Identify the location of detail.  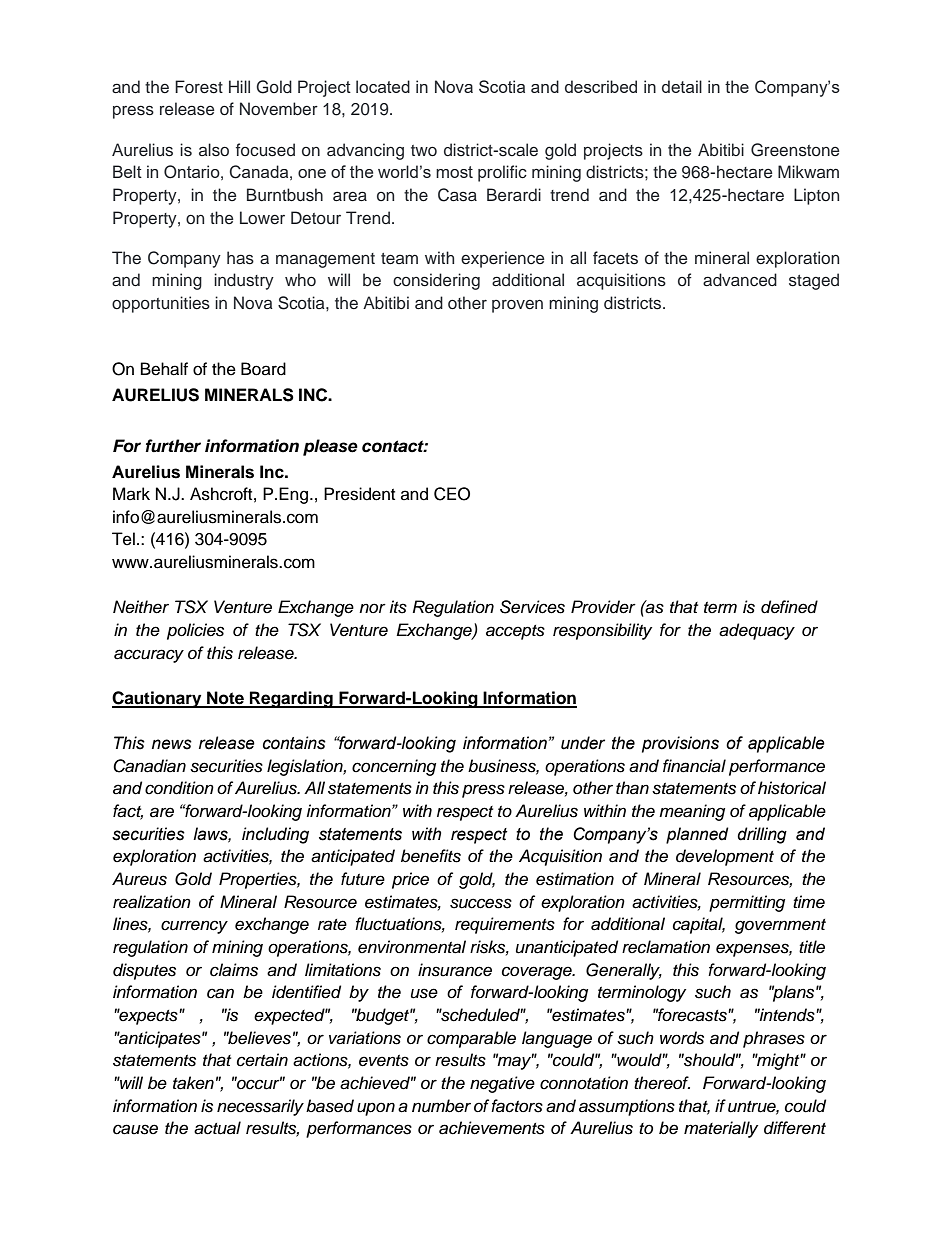
(682, 86).
